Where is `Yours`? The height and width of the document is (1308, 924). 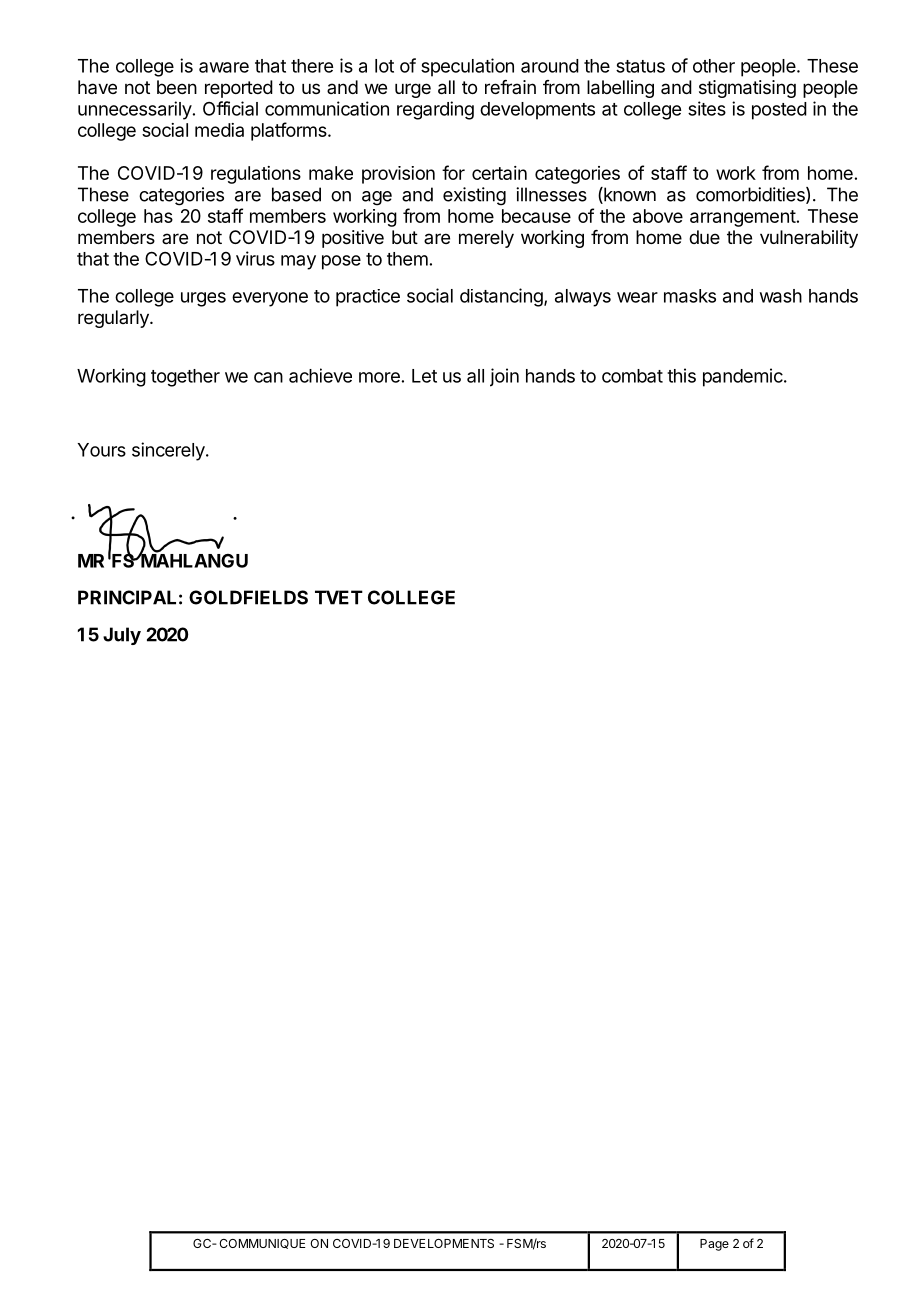
Yours is located at coordinates (101, 450).
